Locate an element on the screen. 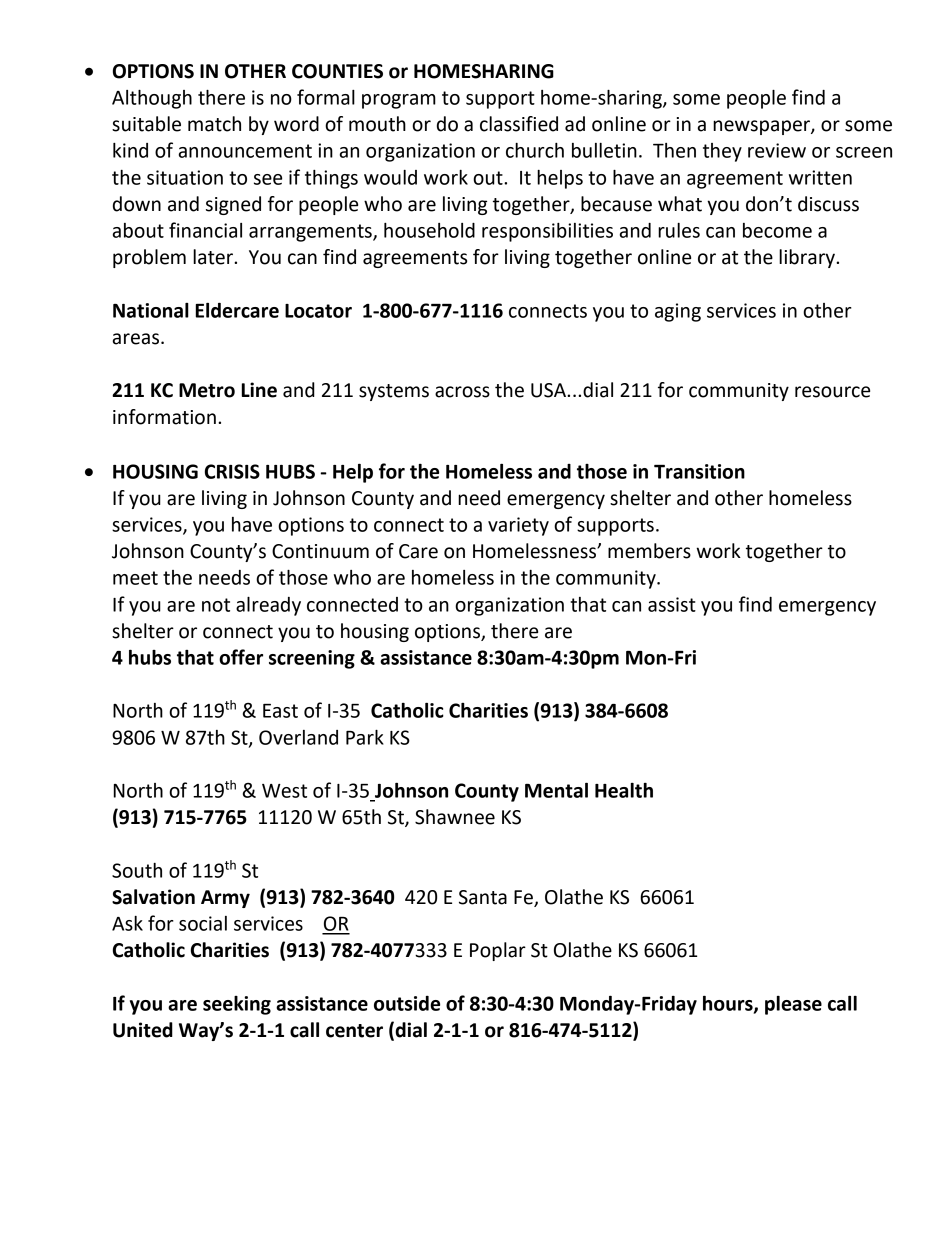 This screenshot has height=1233, width=952. resource is located at coordinates (832, 392).
